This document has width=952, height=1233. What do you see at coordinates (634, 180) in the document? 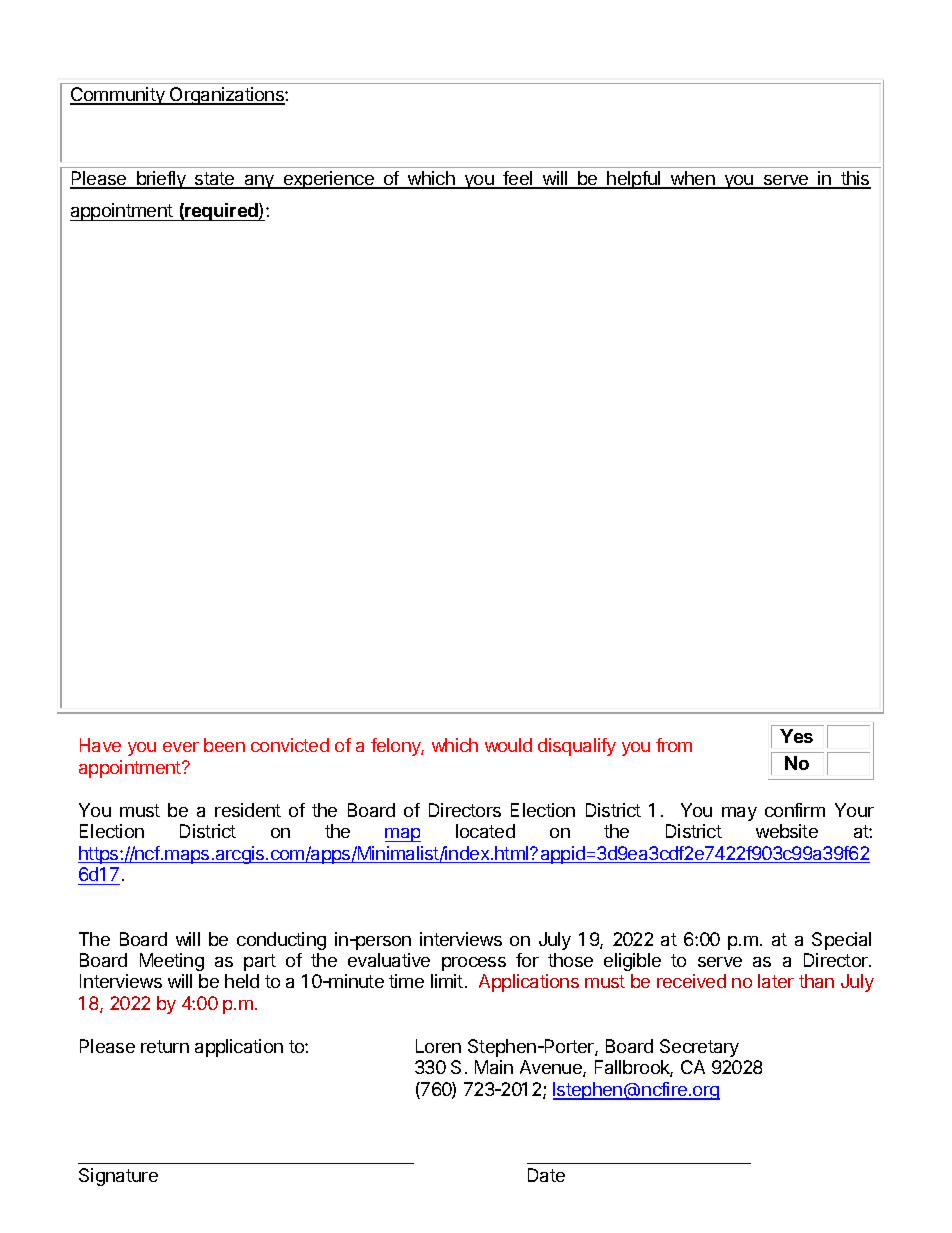
I see `helpful` at bounding box center [634, 180].
